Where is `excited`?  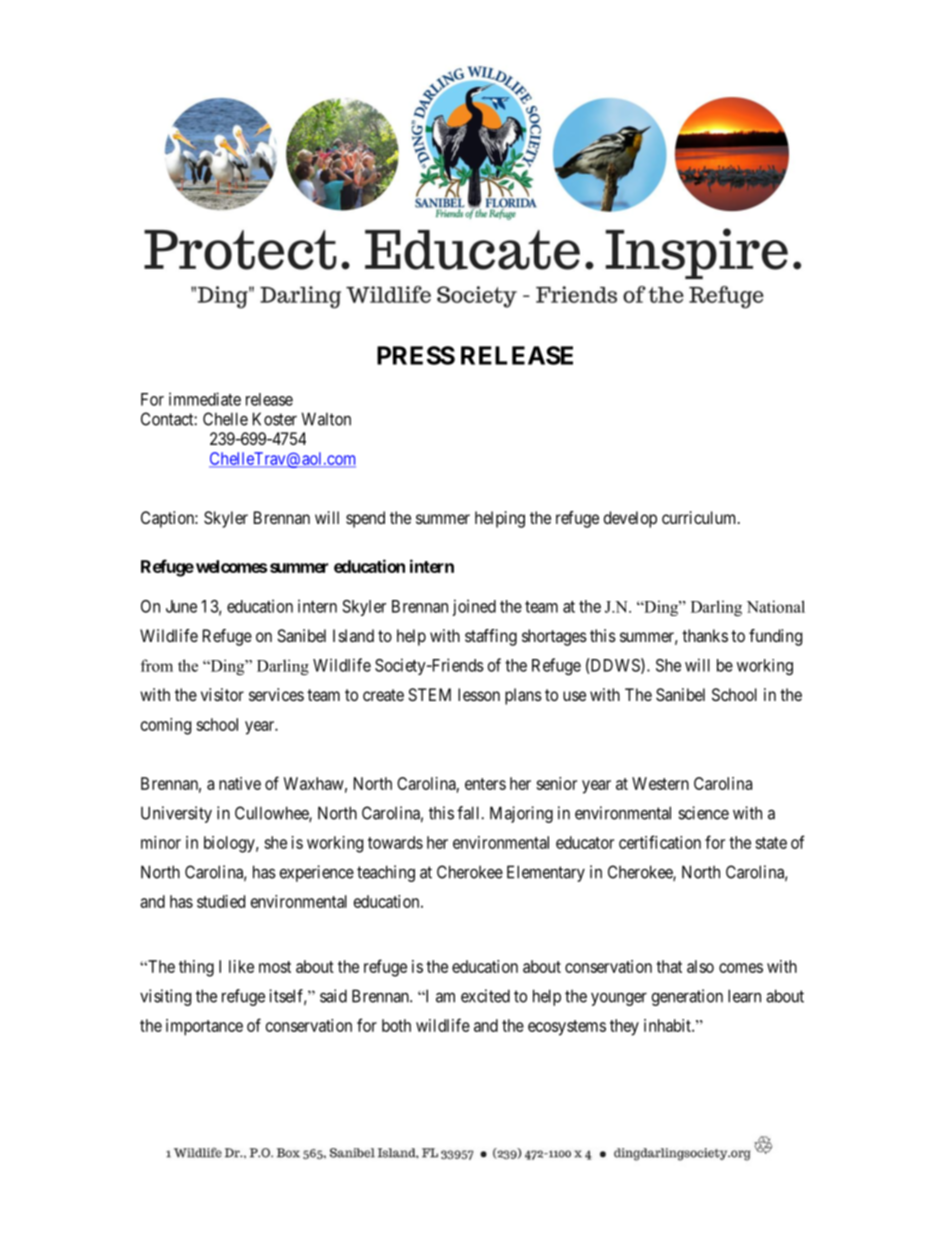 excited is located at coordinates (485, 996).
